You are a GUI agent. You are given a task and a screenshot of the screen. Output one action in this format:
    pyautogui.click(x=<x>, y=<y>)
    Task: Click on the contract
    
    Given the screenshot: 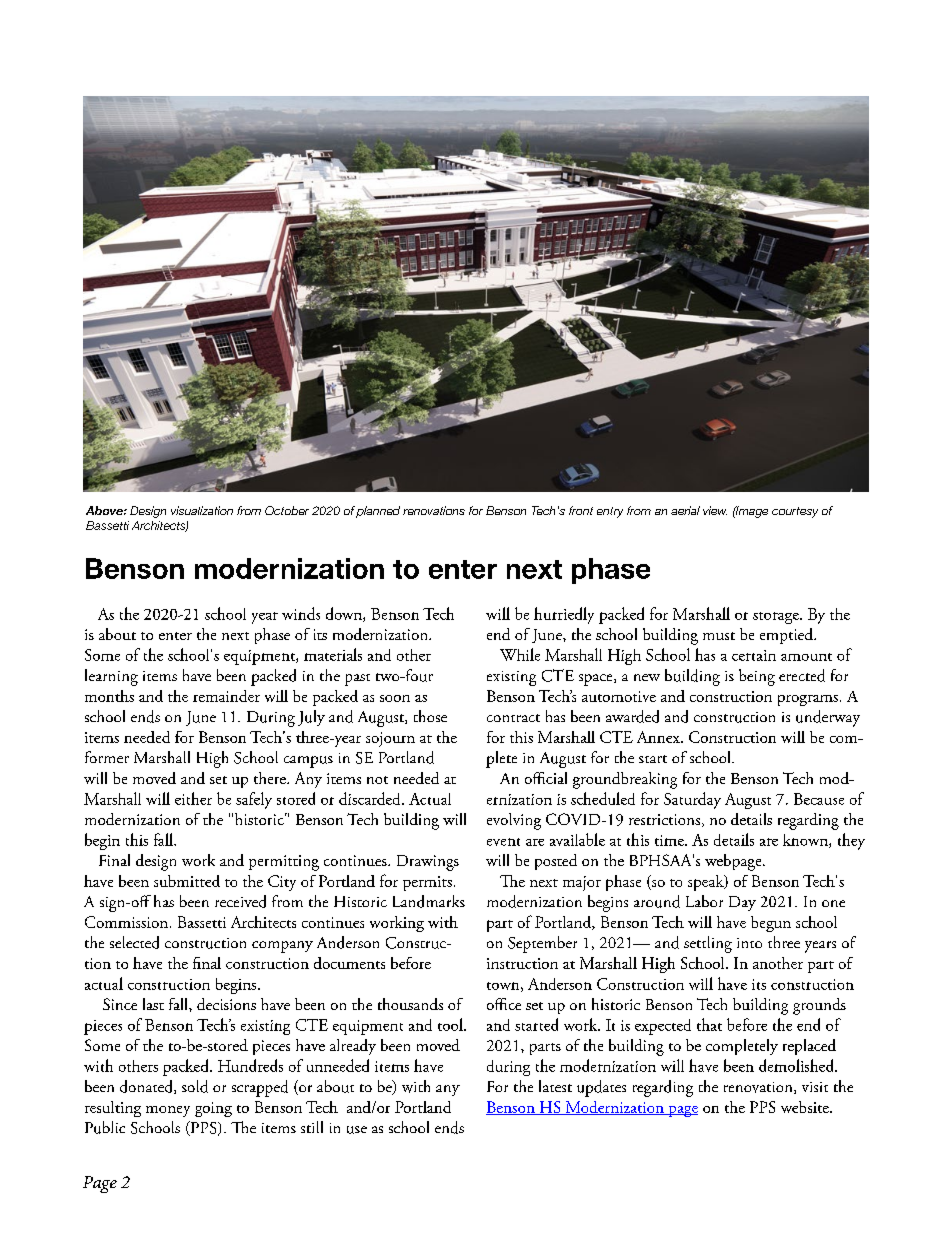 What is the action you would take?
    pyautogui.click(x=513, y=718)
